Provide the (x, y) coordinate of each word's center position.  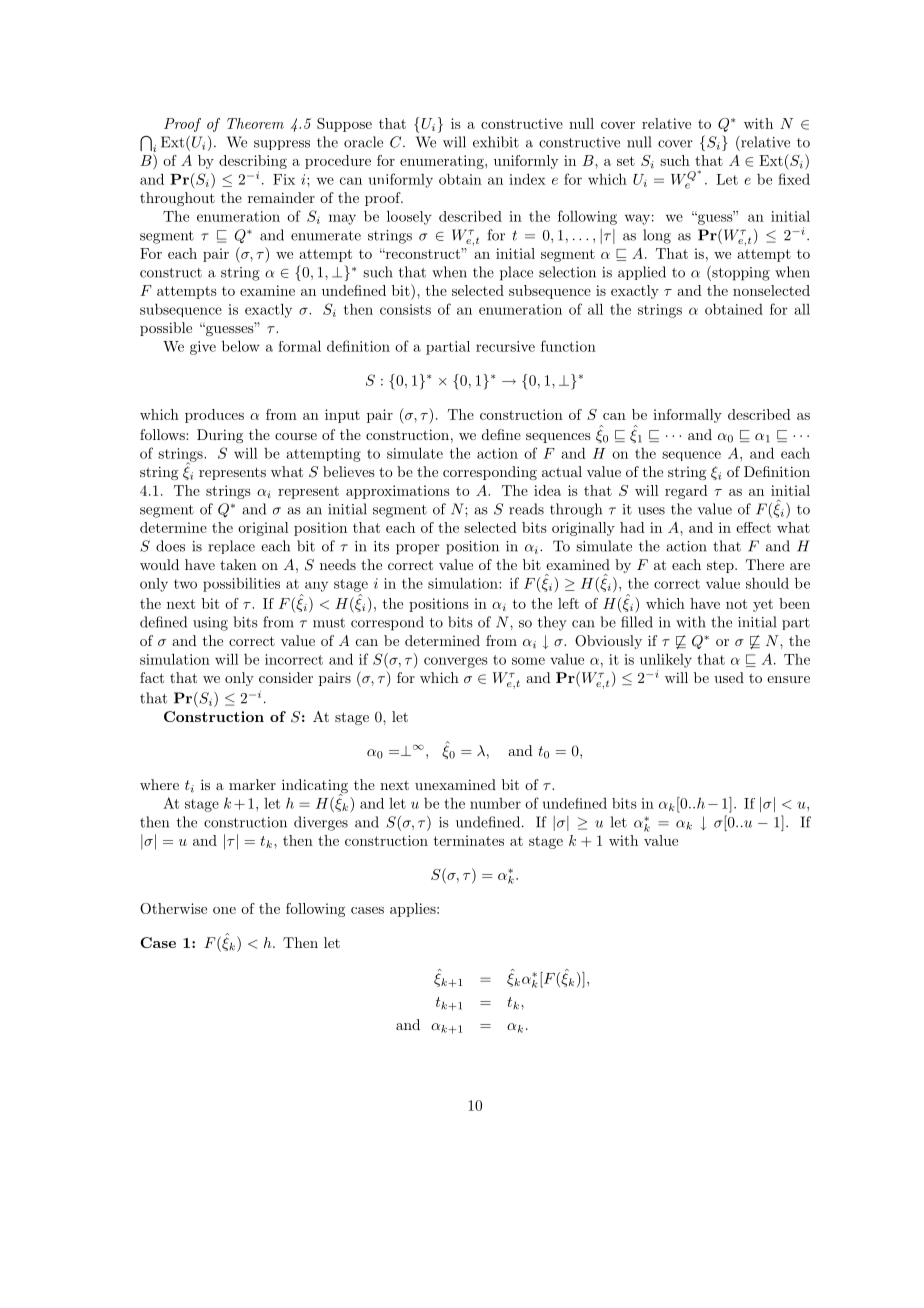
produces (214, 416)
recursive (505, 346)
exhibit (496, 142)
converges (456, 662)
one (224, 910)
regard (686, 492)
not (736, 604)
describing (253, 162)
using (210, 624)
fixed (794, 179)
